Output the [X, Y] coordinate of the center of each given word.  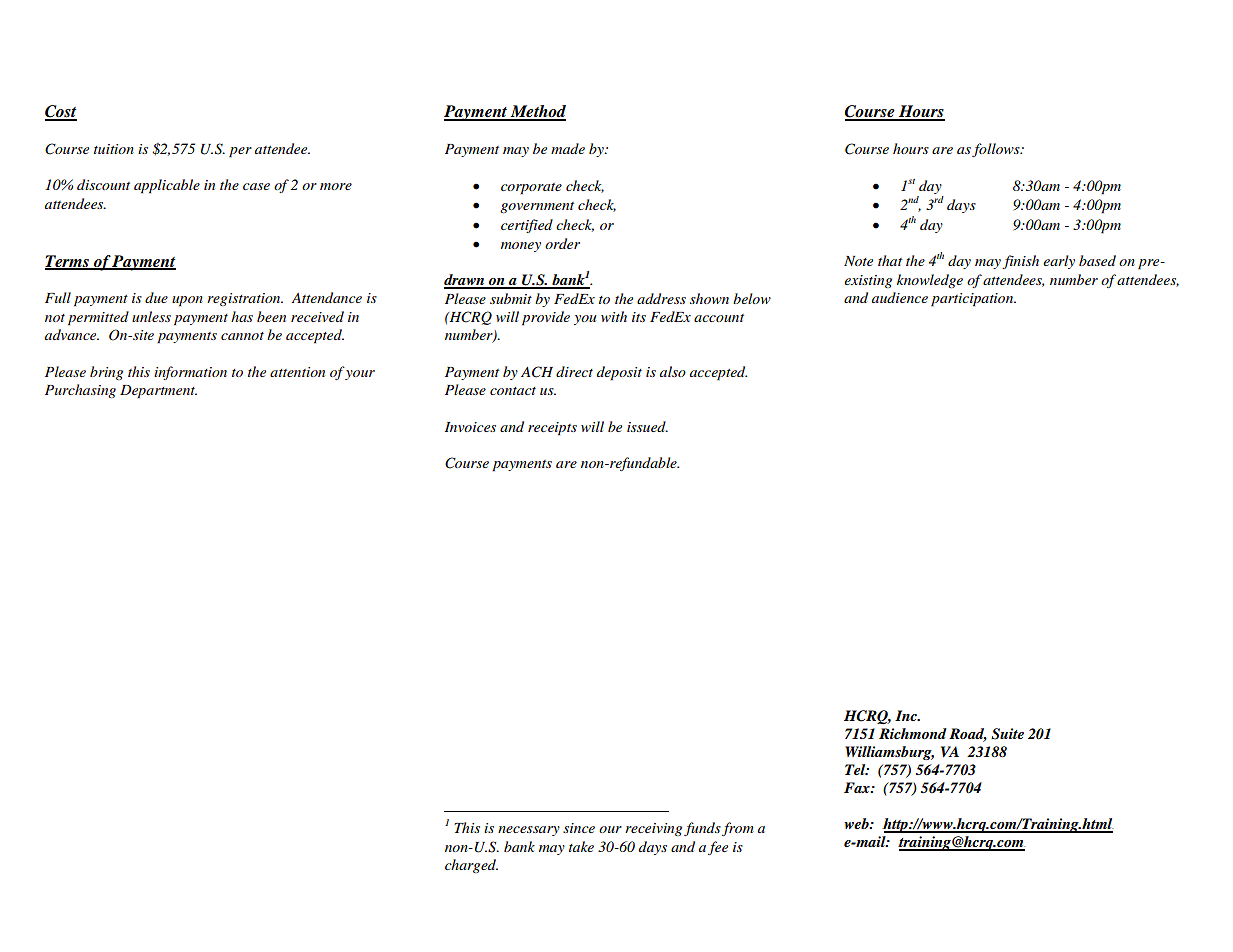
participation [973, 300]
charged [471, 866]
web [857, 823]
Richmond [913, 733]
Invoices [470, 427]
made [568, 148]
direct [574, 371]
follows [997, 150]
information [190, 373]
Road [968, 734]
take [581, 846]
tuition [114, 149]
